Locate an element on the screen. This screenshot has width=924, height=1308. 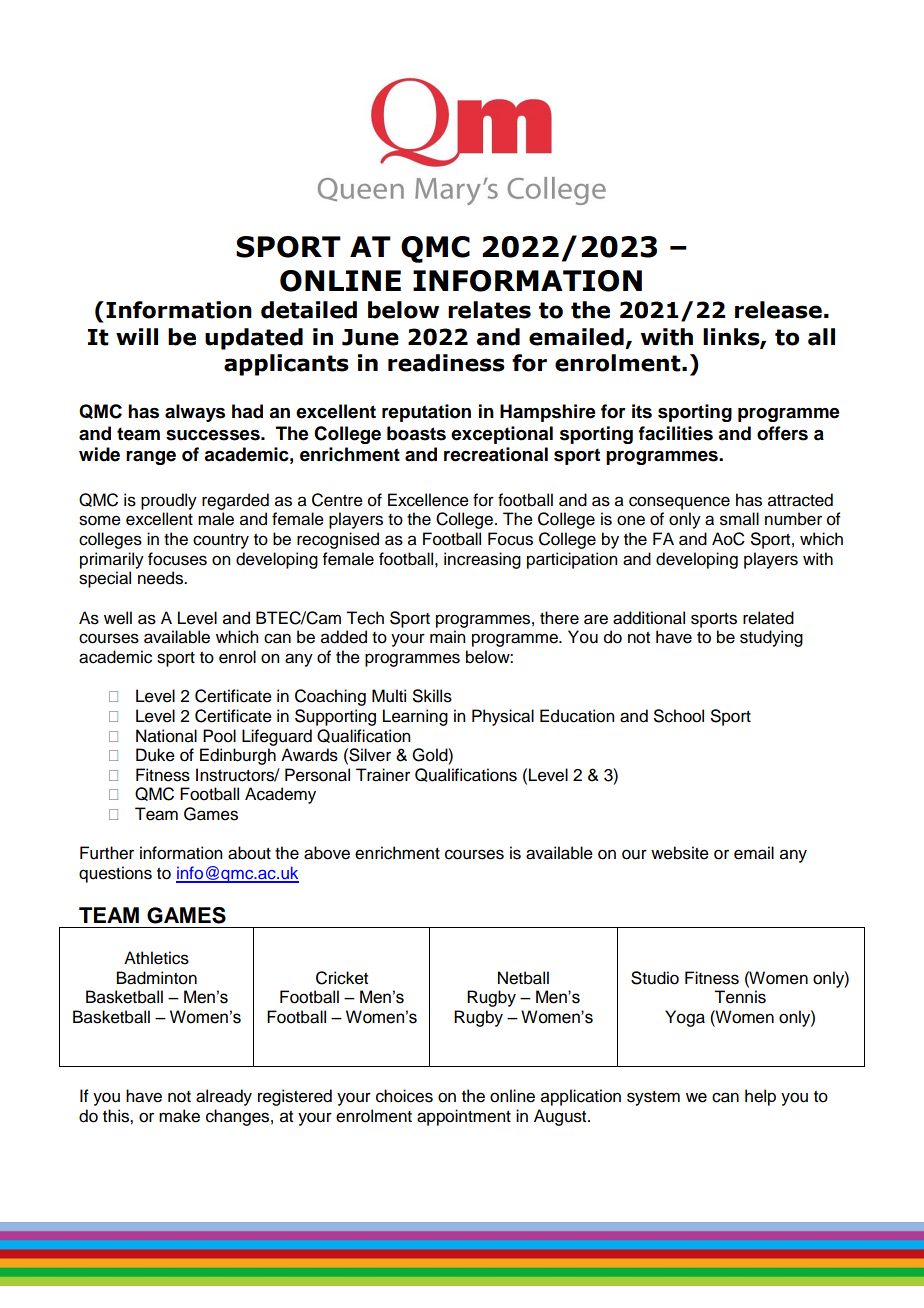
Studio is located at coordinates (655, 978).
